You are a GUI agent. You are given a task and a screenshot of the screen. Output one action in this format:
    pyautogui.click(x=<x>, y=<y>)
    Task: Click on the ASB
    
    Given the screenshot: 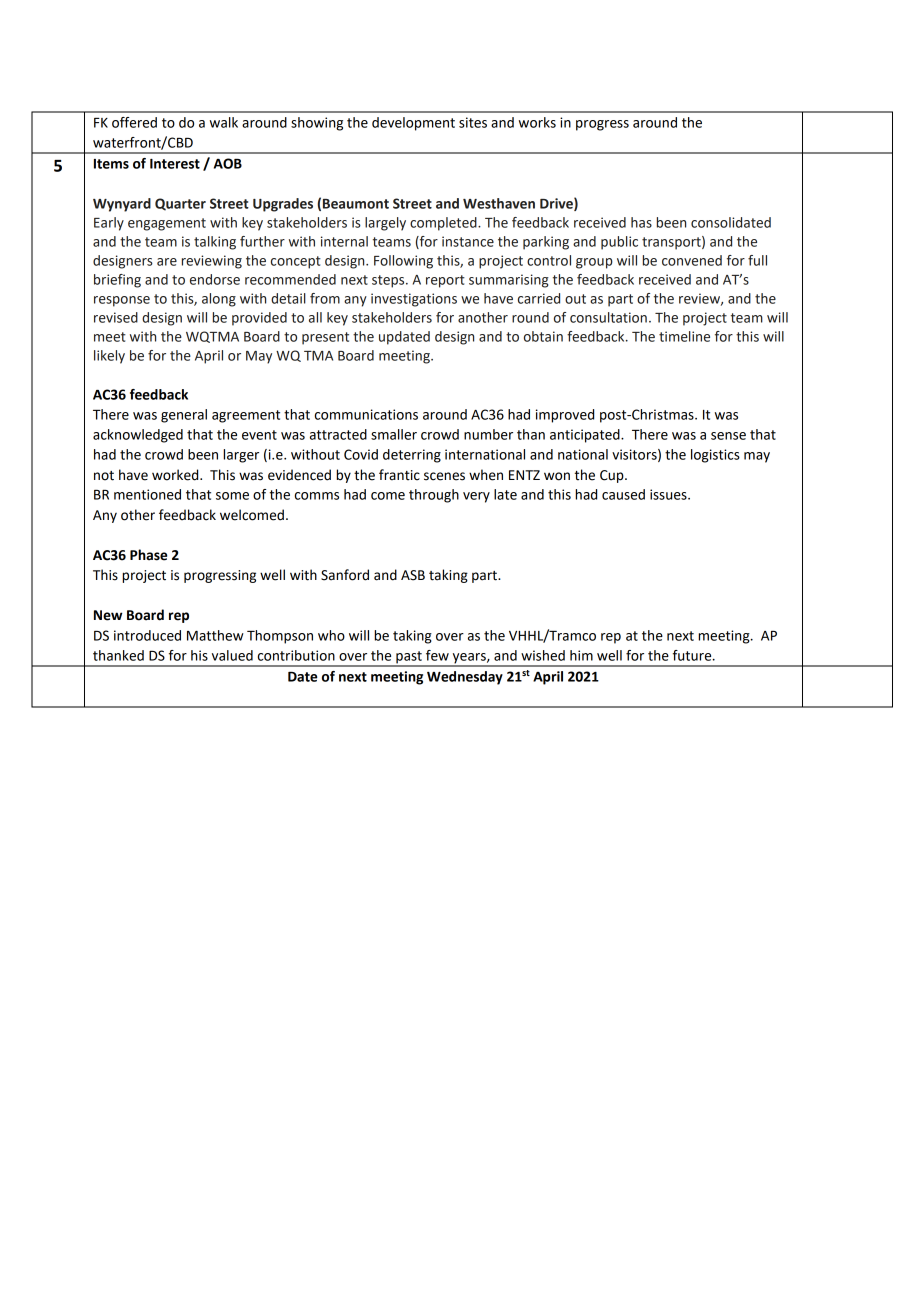 What is the action you would take?
    pyautogui.click(x=413, y=575)
